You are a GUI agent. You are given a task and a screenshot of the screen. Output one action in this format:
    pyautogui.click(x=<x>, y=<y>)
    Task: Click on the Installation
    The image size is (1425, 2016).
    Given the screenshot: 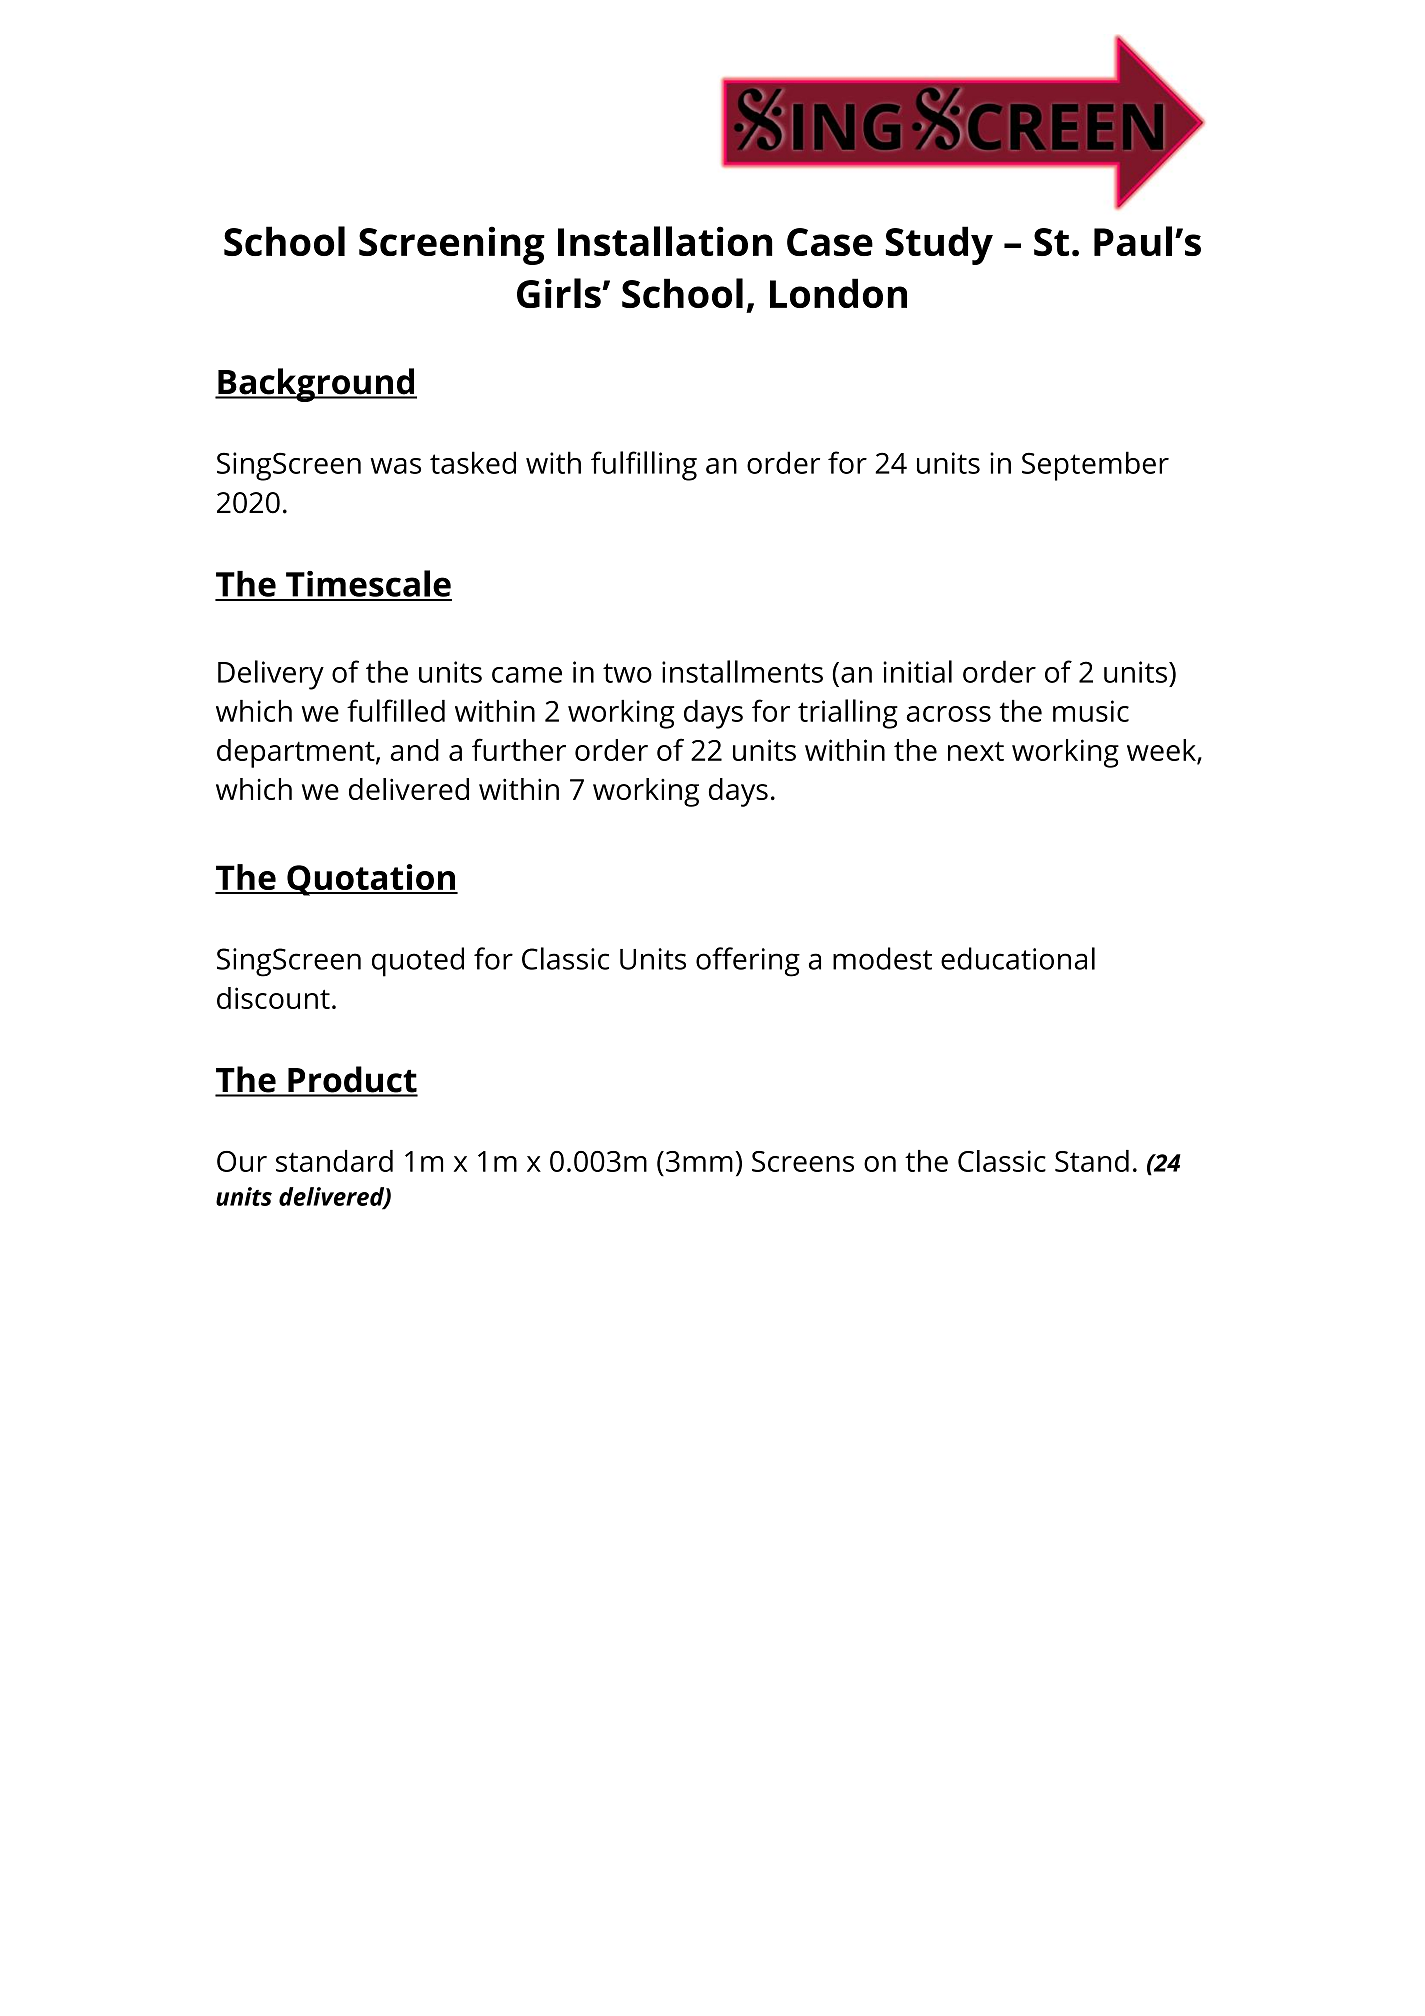 What is the action you would take?
    pyautogui.click(x=665, y=241)
